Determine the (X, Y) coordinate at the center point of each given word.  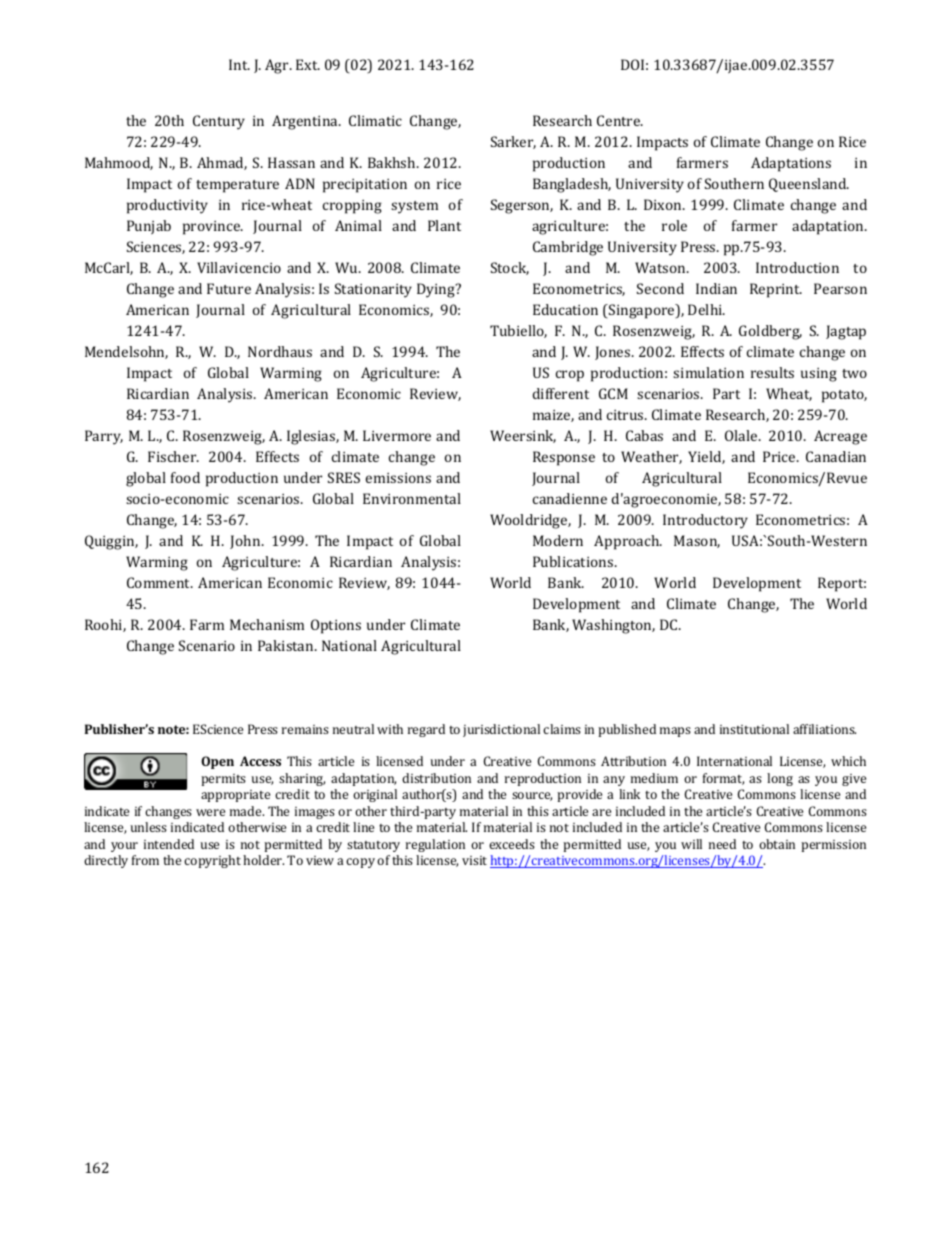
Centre (620, 120)
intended (169, 844)
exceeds (512, 844)
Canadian (836, 456)
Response (564, 458)
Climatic (375, 120)
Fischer (173, 456)
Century (219, 122)
